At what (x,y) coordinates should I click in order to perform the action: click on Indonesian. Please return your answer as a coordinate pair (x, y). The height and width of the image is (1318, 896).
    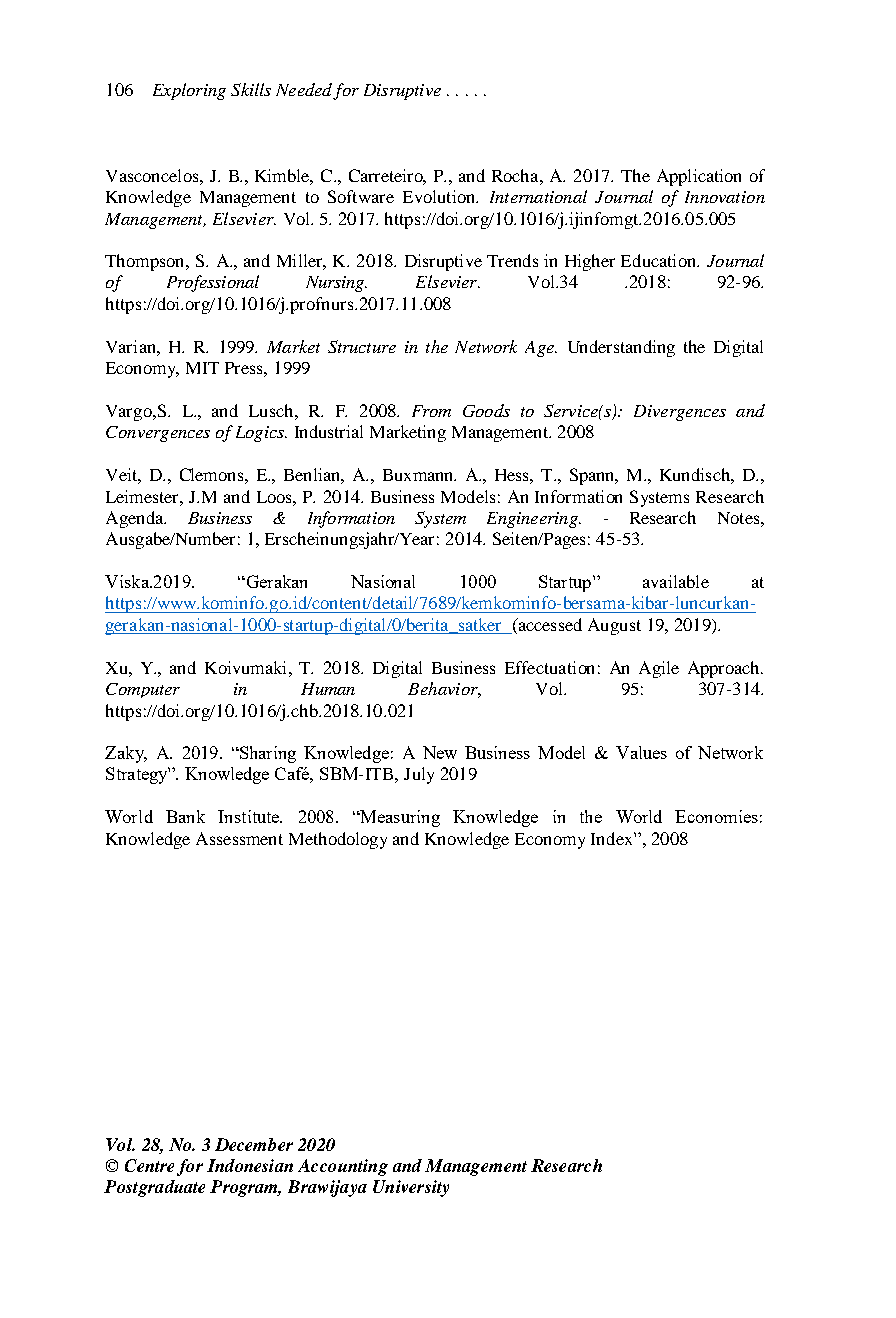
    Looking at the image, I should click on (250, 1165).
